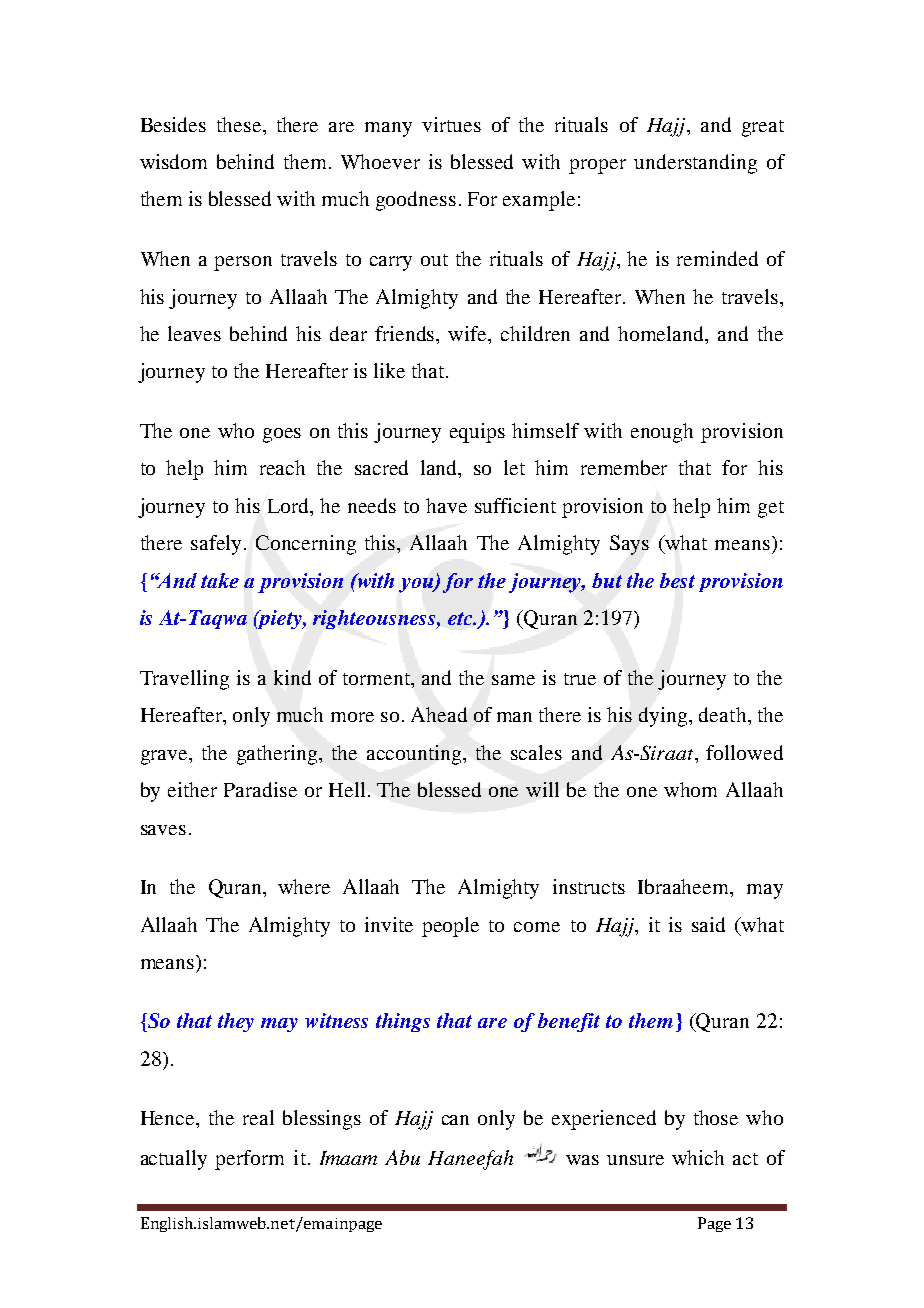 This image has height=1308, width=924. I want to click on understanding, so click(695, 164).
